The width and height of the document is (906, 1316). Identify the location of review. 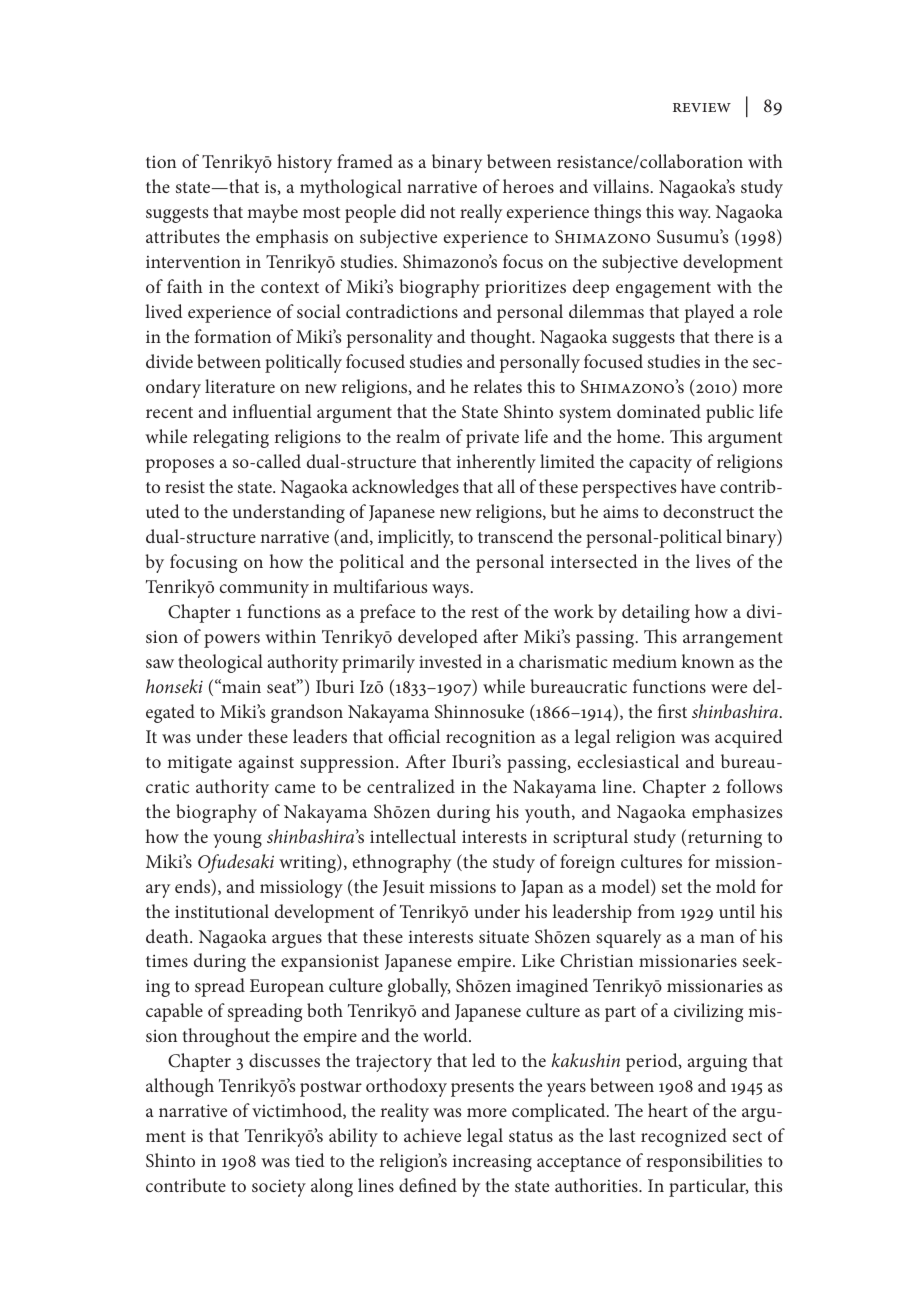
(702, 107).
